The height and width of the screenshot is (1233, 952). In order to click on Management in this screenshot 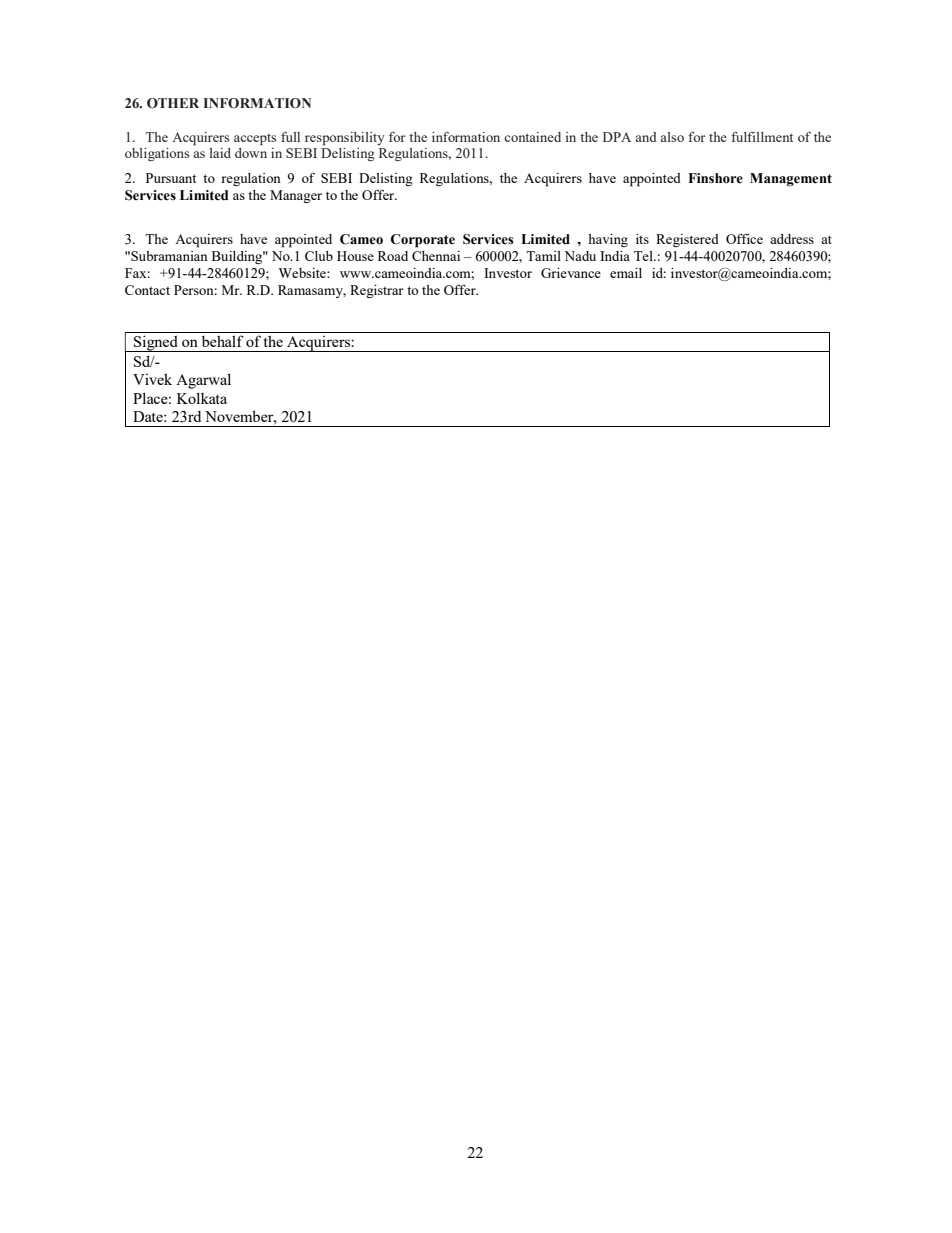, I will do `click(791, 179)`.
